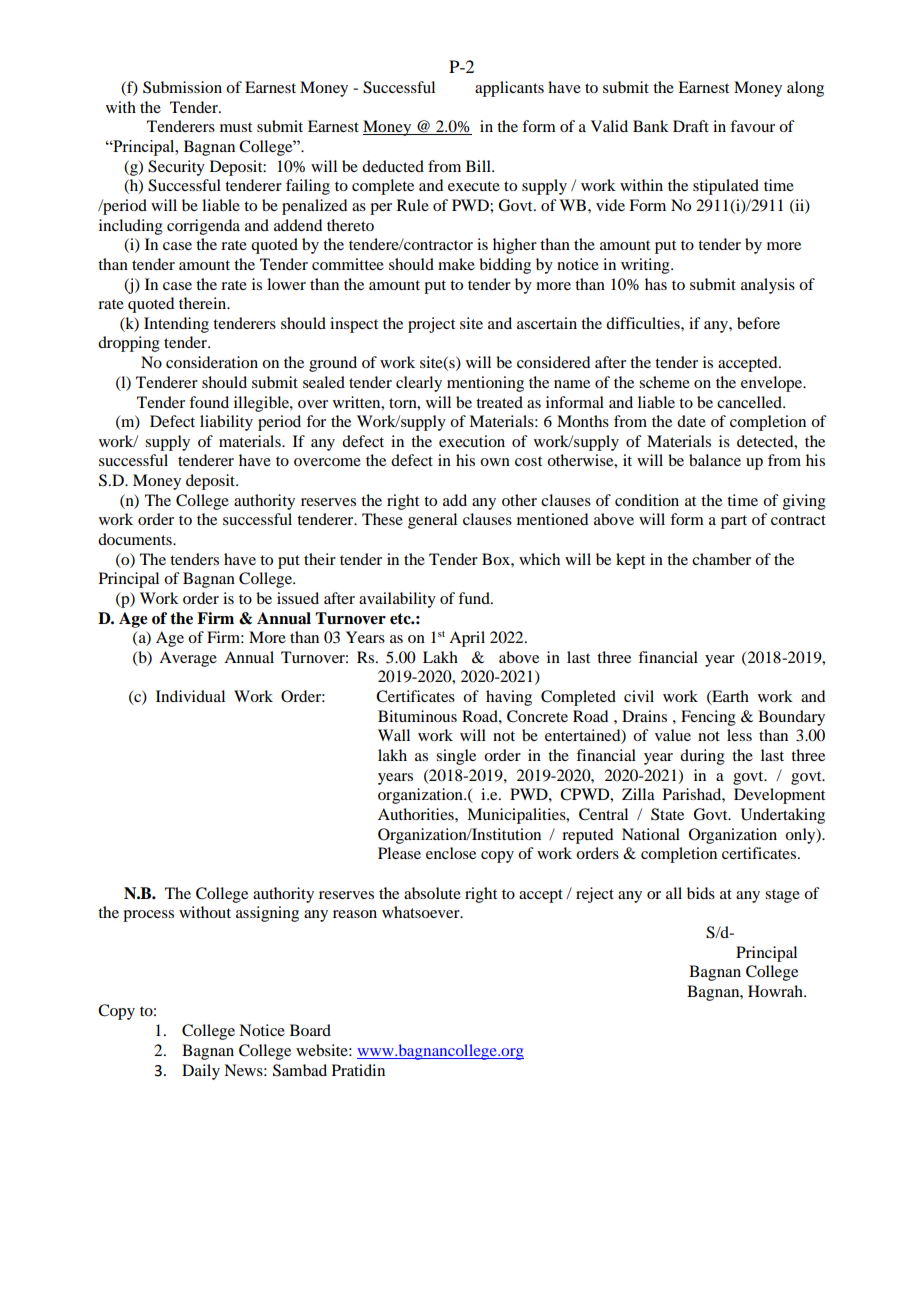  I want to click on fund, so click(475, 598).
